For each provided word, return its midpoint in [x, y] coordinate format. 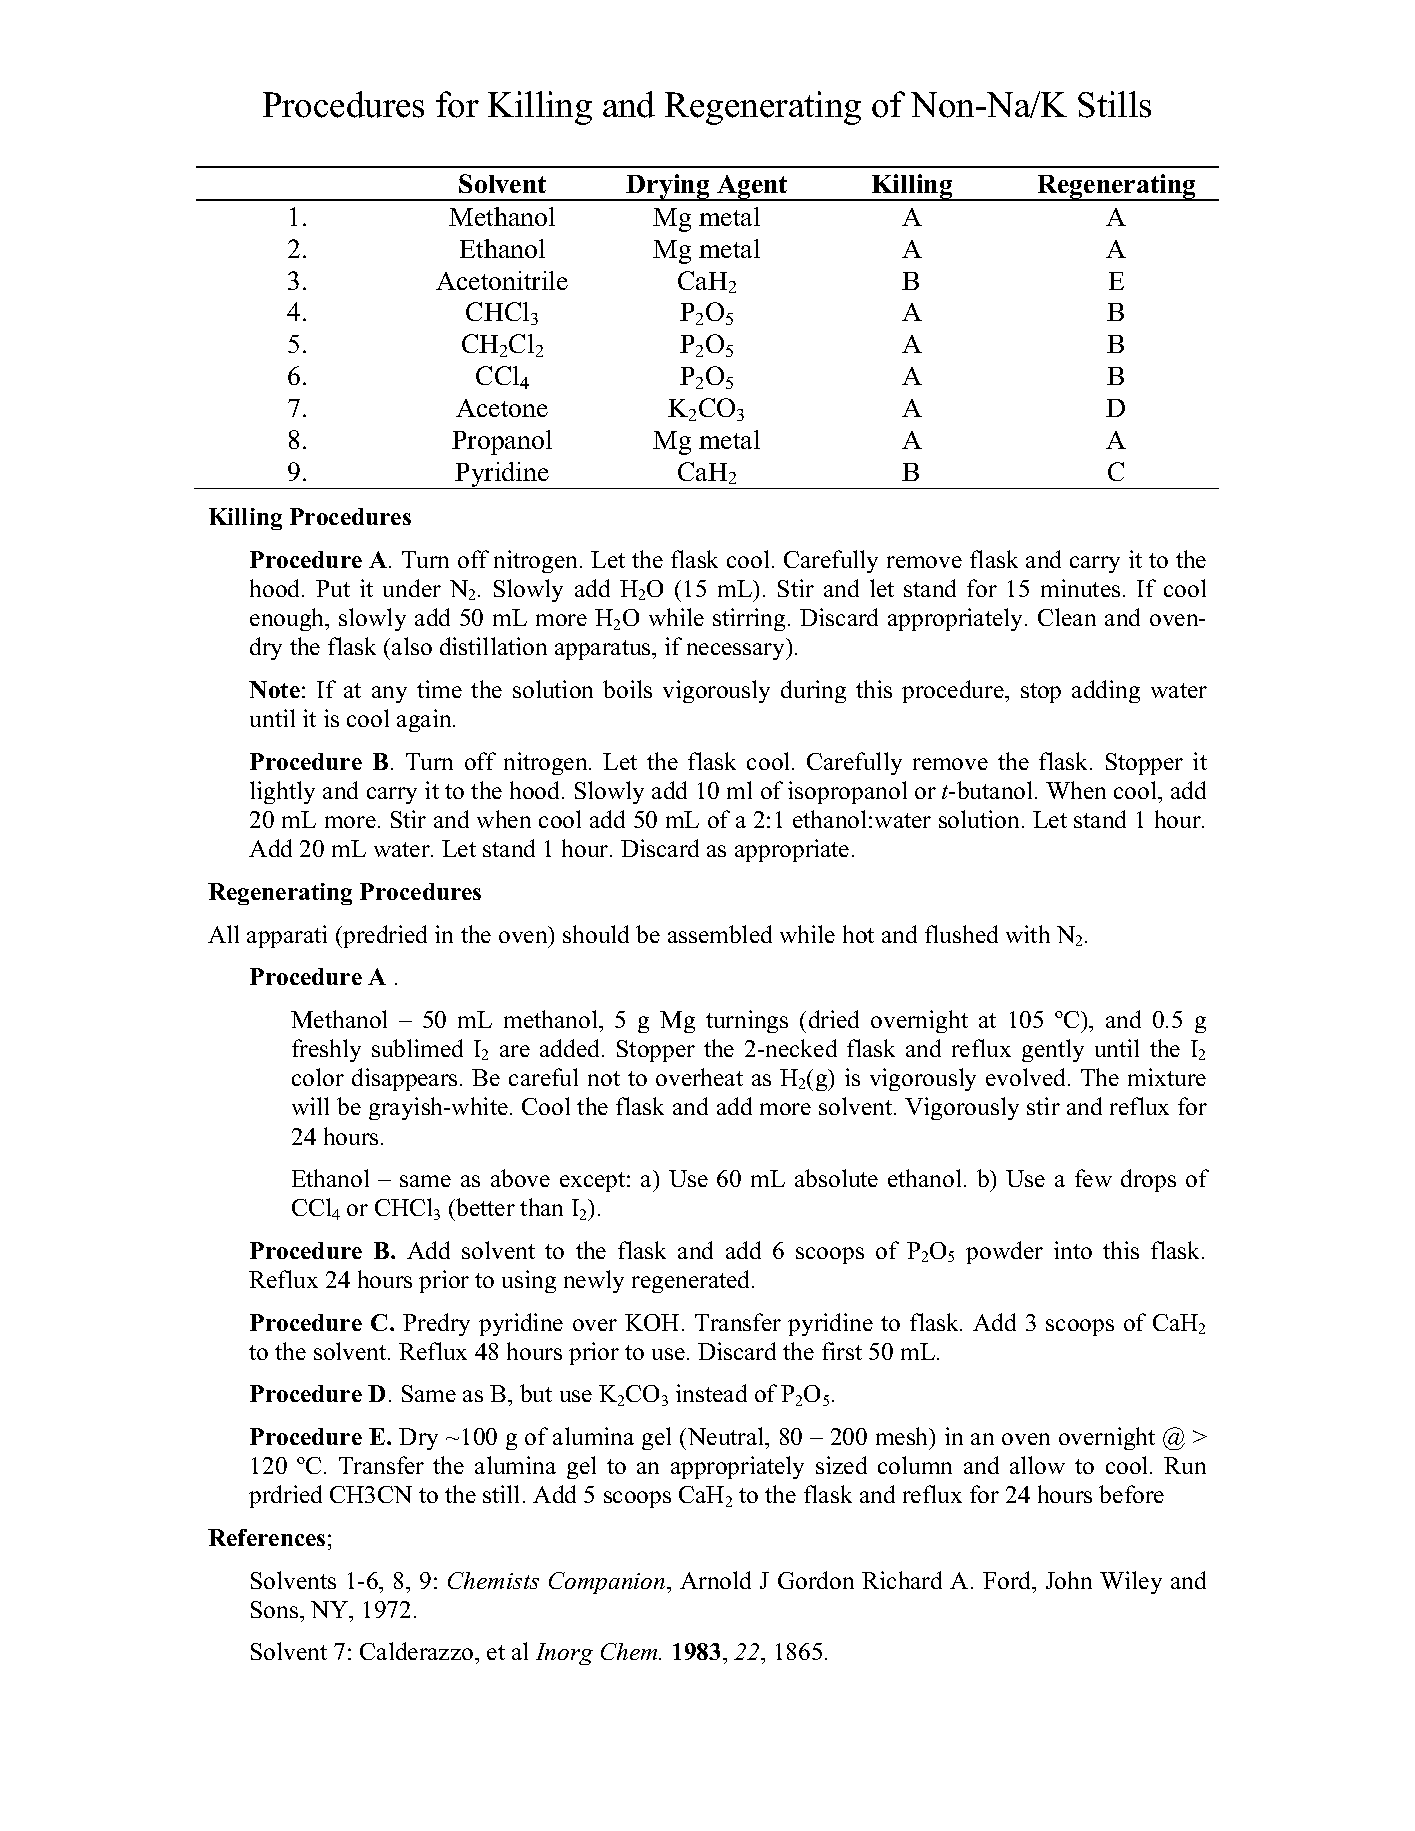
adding [1106, 691]
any [389, 694]
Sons [276, 1609]
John [1069, 1580]
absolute [836, 1178]
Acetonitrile [502, 280]
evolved [1027, 1077]
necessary [737, 651]
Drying [668, 187]
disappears [404, 1079]
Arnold [715, 1580]
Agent [752, 188]
